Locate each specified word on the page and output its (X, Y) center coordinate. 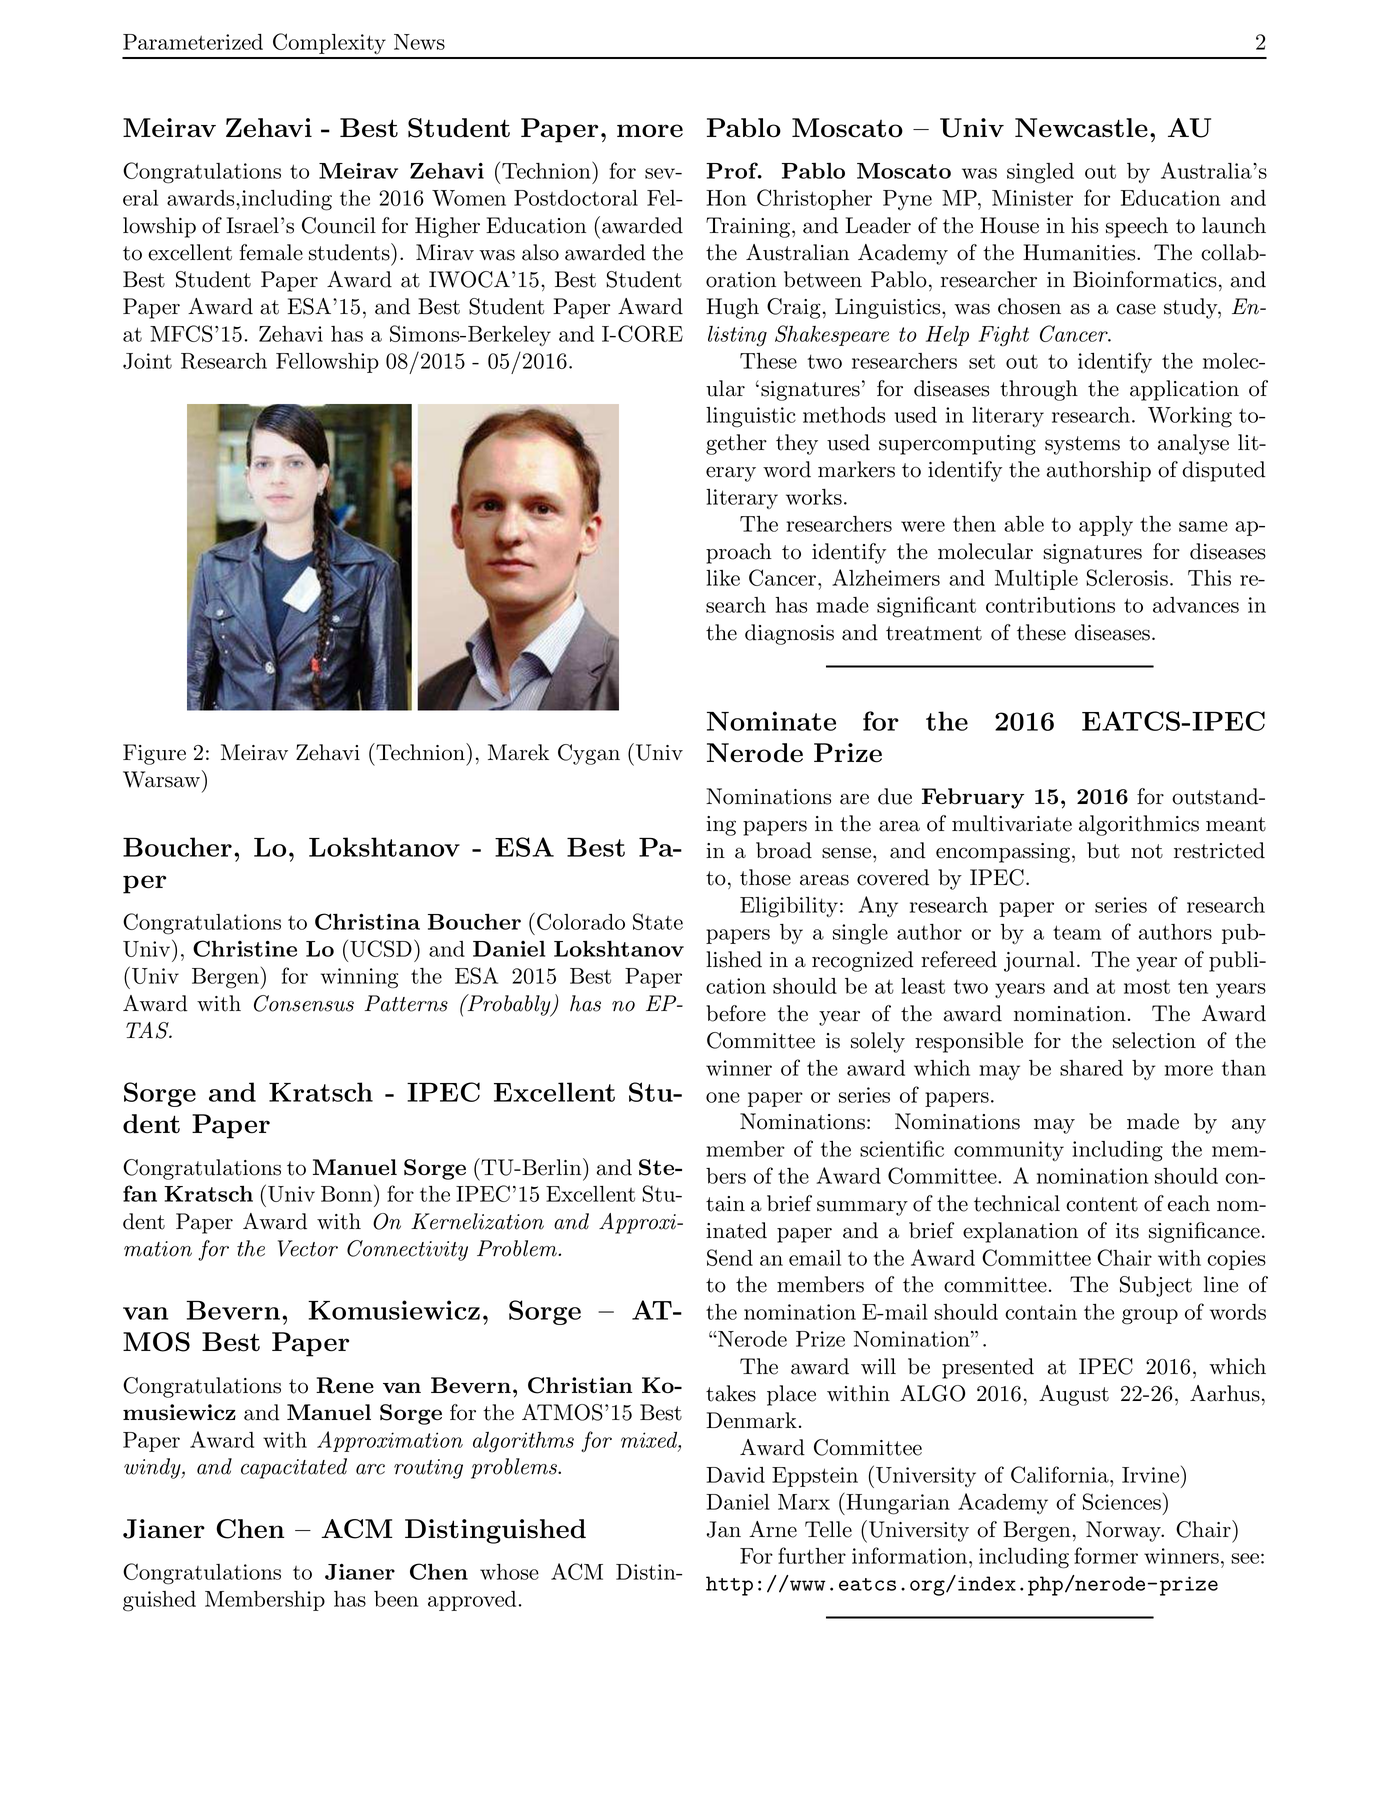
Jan (723, 1529)
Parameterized (193, 42)
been (396, 1599)
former (1106, 1555)
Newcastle (1081, 128)
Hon (726, 198)
